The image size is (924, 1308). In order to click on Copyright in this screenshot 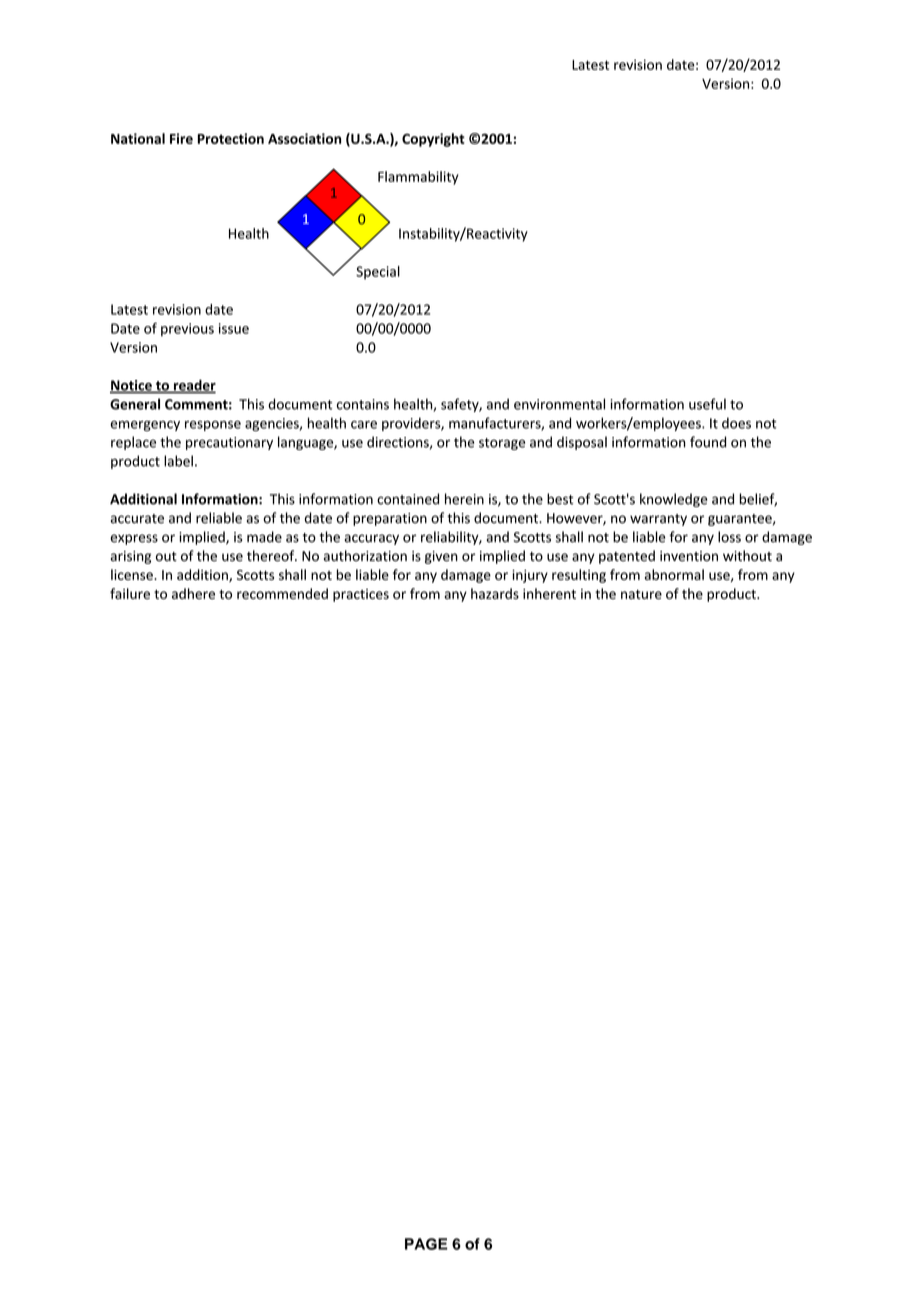, I will do `click(433, 140)`.
